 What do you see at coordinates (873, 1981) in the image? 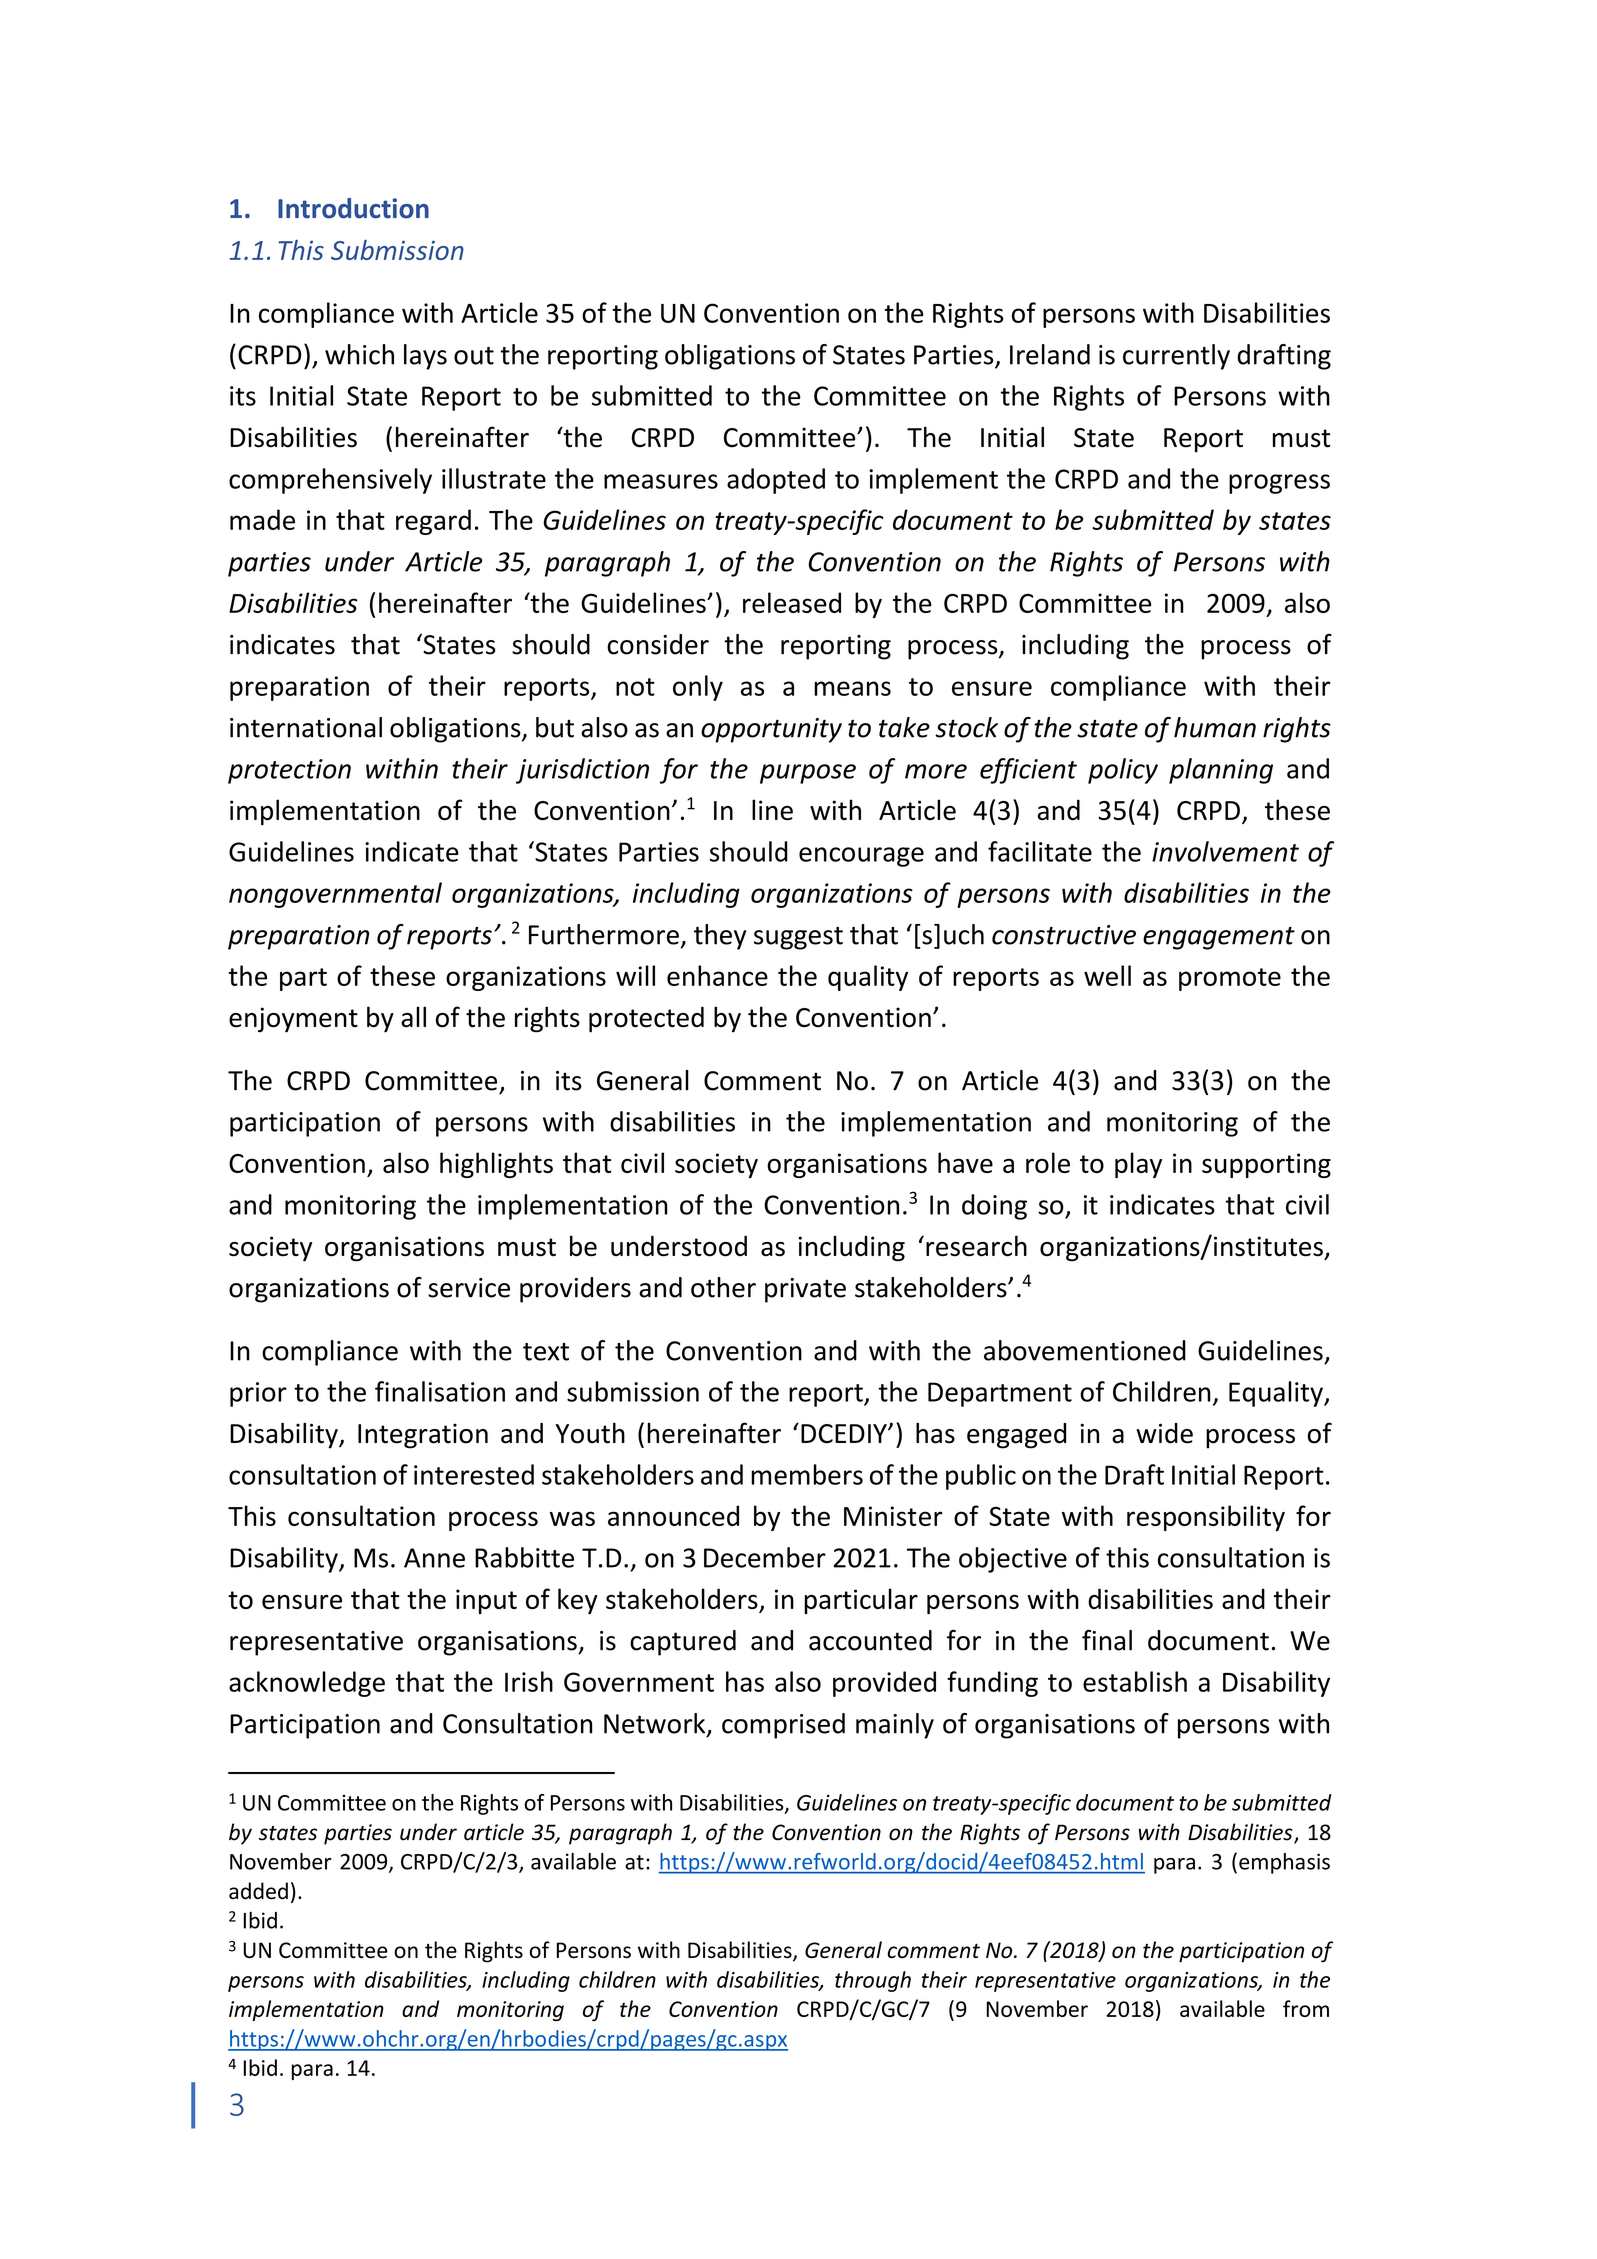
I see `through` at bounding box center [873, 1981].
